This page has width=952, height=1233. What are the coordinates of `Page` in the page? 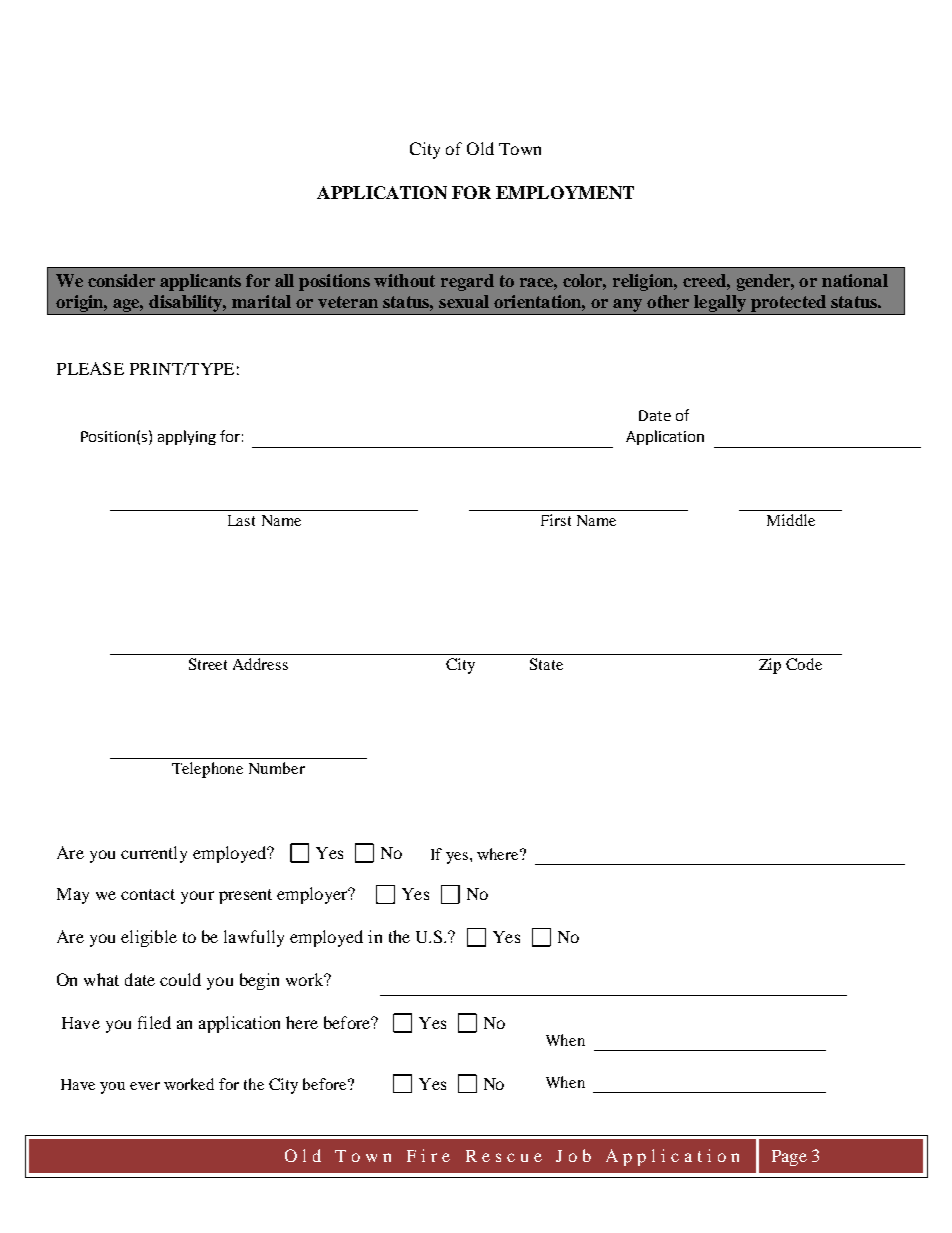 It's located at (789, 1158).
